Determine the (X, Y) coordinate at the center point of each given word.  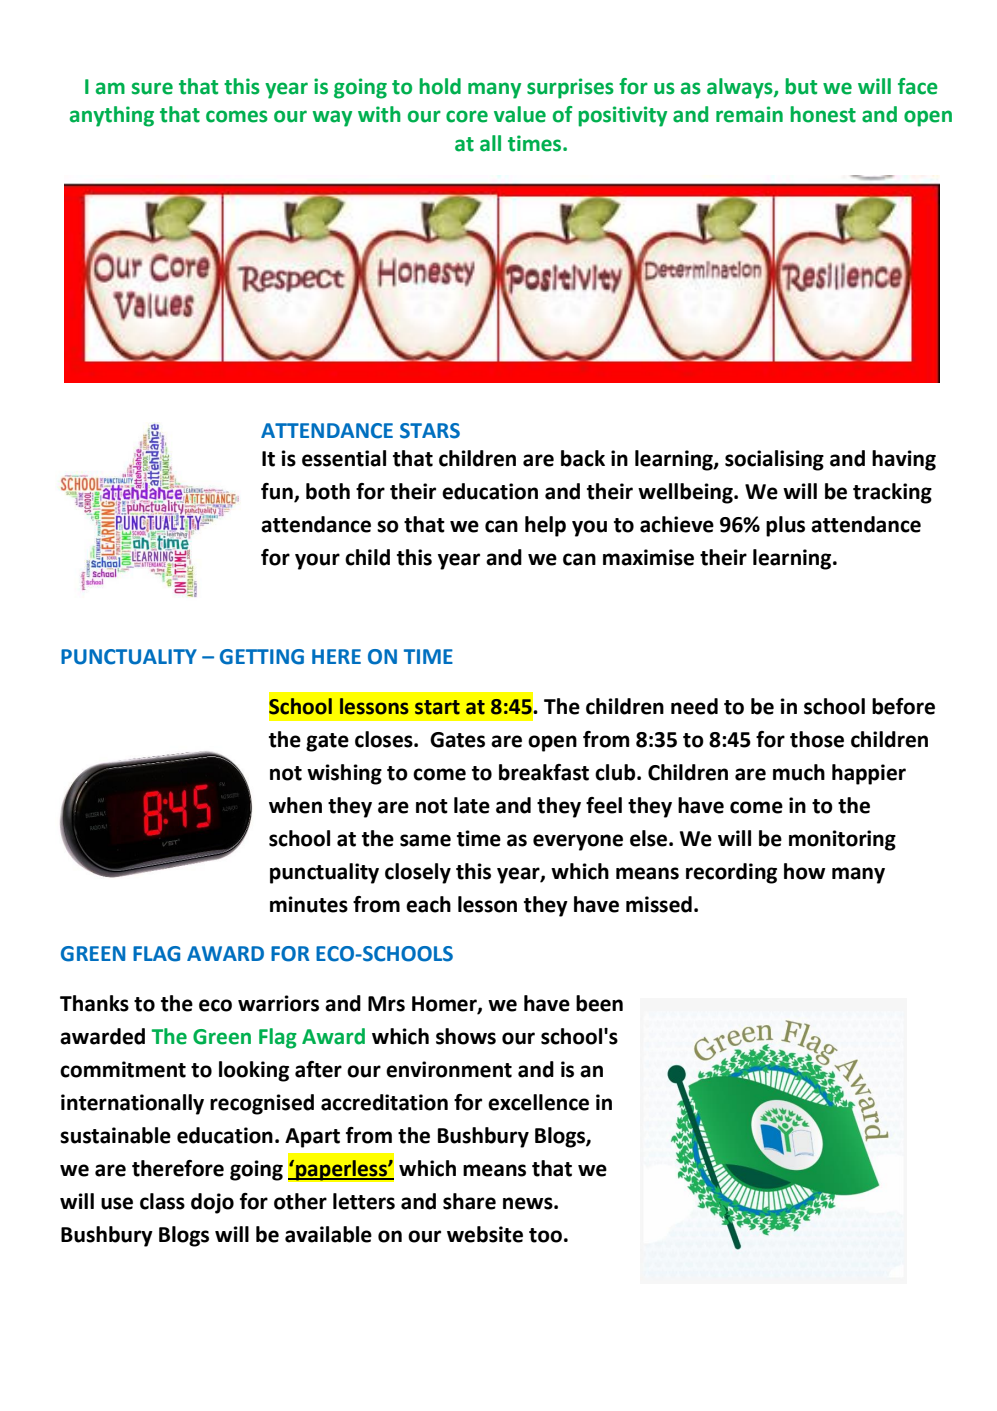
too (545, 1235)
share (469, 1201)
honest (823, 114)
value (520, 114)
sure (152, 88)
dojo (212, 1203)
